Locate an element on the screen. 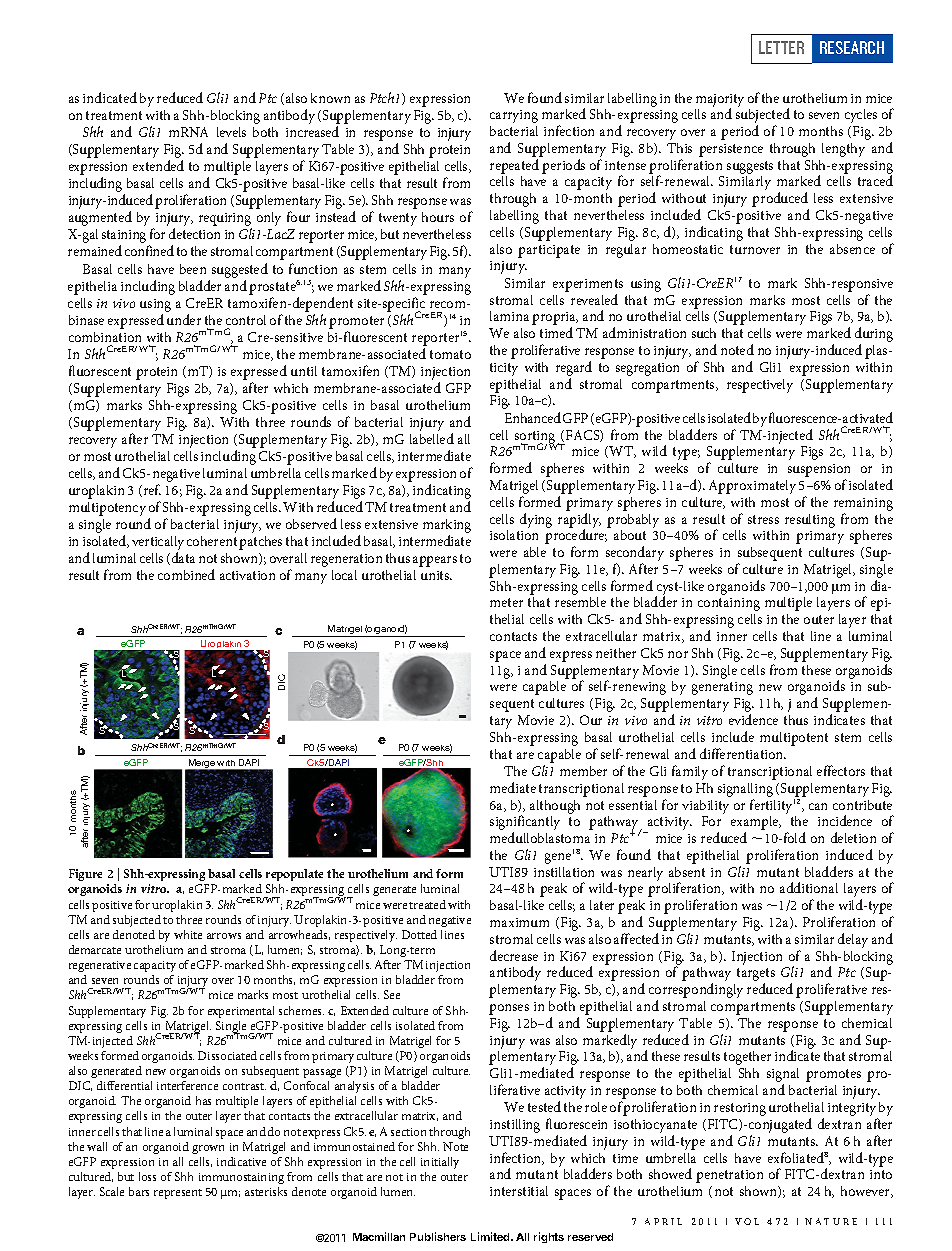  lamina is located at coordinates (509, 316).
